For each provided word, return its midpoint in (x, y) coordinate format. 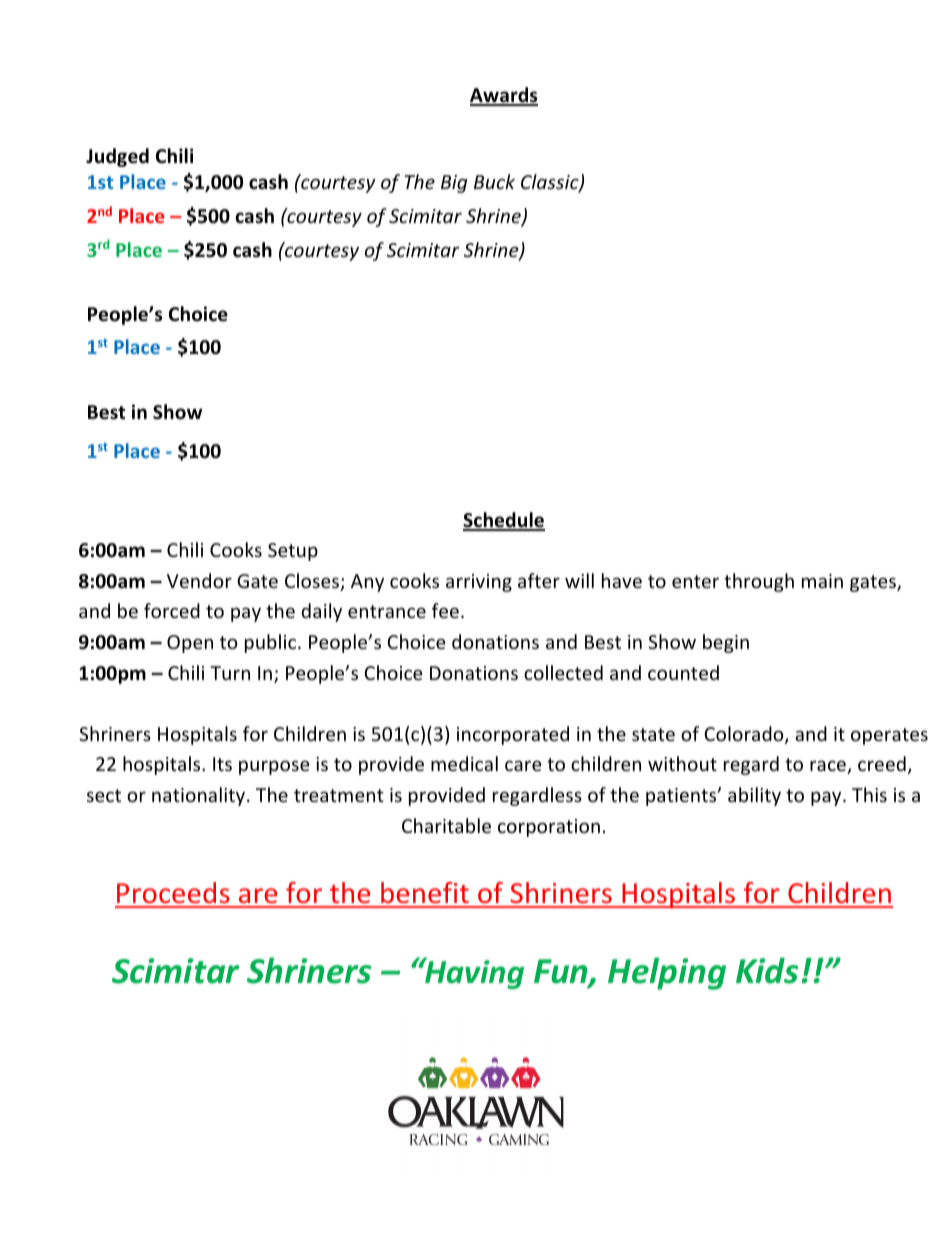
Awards (504, 96)
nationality (200, 796)
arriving (479, 583)
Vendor (199, 580)
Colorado (745, 735)
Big (454, 184)
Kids (767, 970)
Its (222, 764)
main (822, 581)
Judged (117, 157)
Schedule (504, 521)
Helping (667, 973)
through (759, 582)
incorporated (513, 735)
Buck (494, 181)
